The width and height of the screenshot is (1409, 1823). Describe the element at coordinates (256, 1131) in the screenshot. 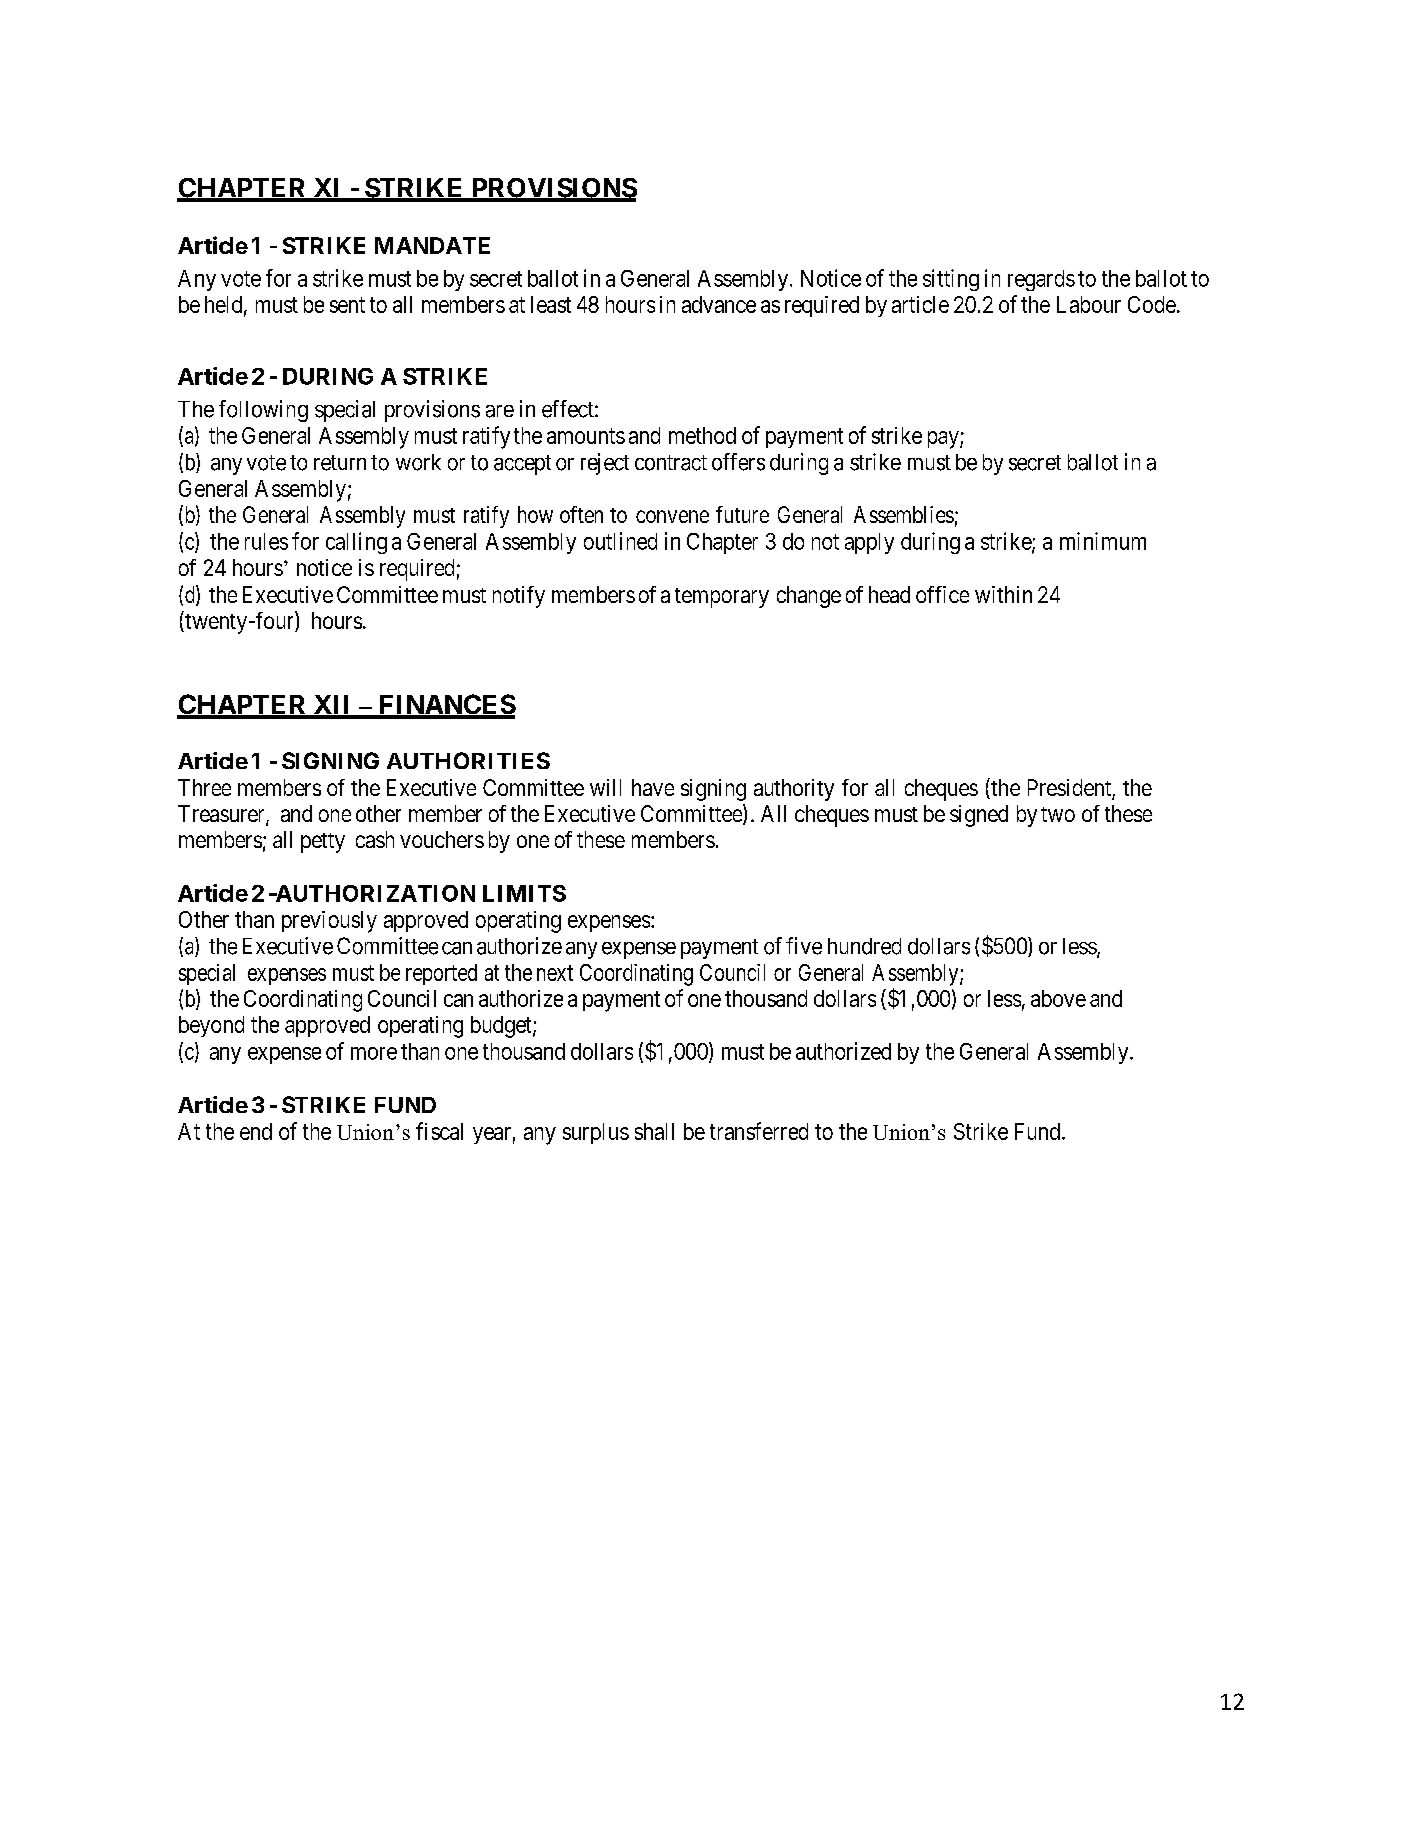

I see `end` at that location.
